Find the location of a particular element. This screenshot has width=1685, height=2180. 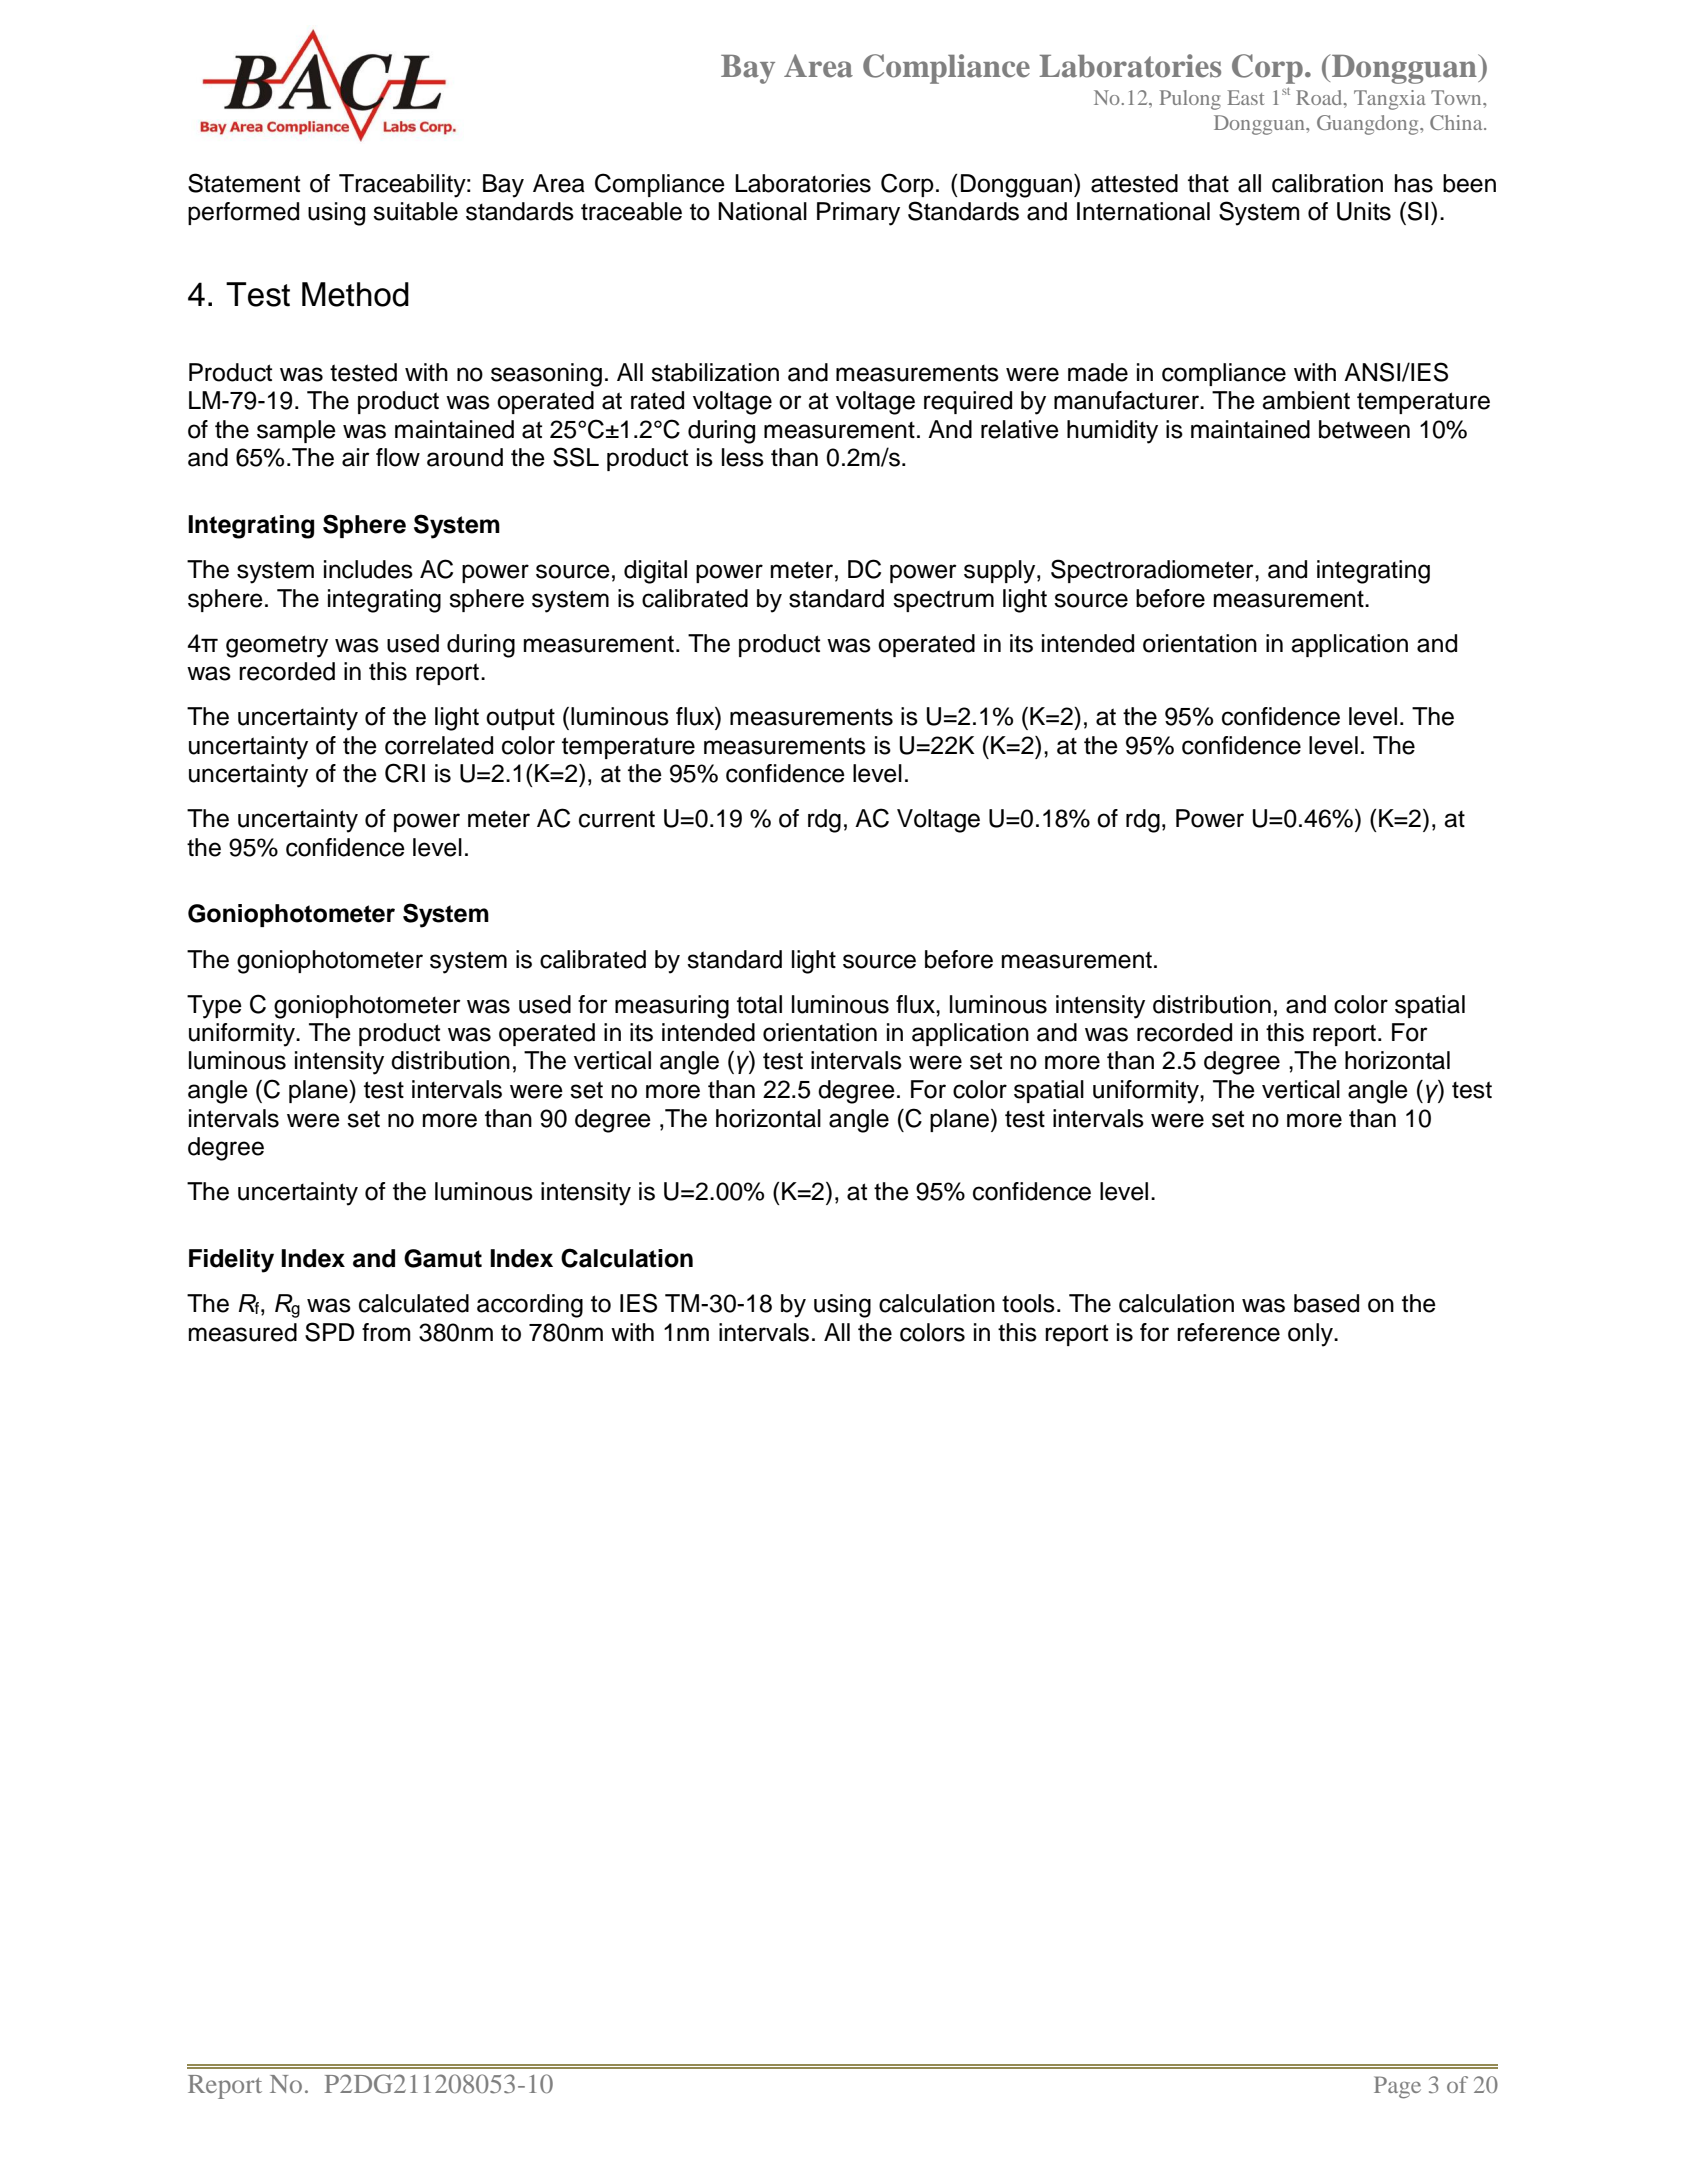

calibration is located at coordinates (1327, 183).
